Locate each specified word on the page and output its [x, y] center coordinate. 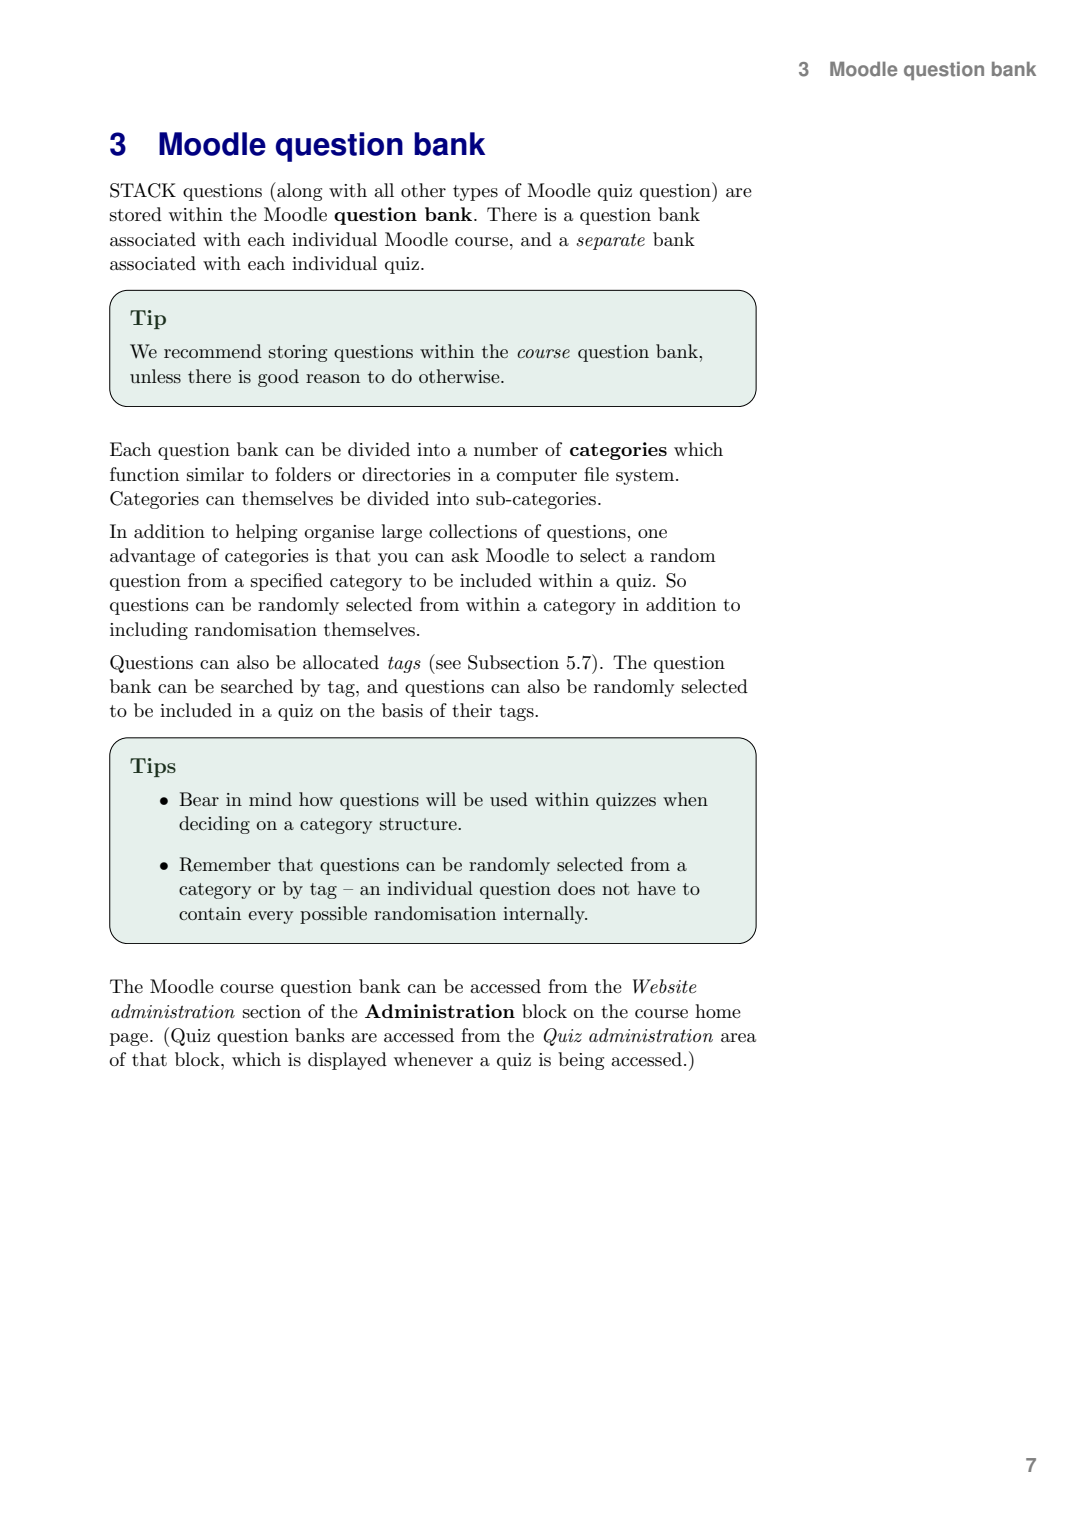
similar [215, 474]
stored [136, 214]
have [656, 888]
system [646, 477]
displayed [347, 1061]
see [448, 665]
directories [406, 474]
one [652, 533]
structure [419, 824]
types [475, 193]
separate [610, 241]
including [149, 631]
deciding [214, 825]
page [130, 1039]
